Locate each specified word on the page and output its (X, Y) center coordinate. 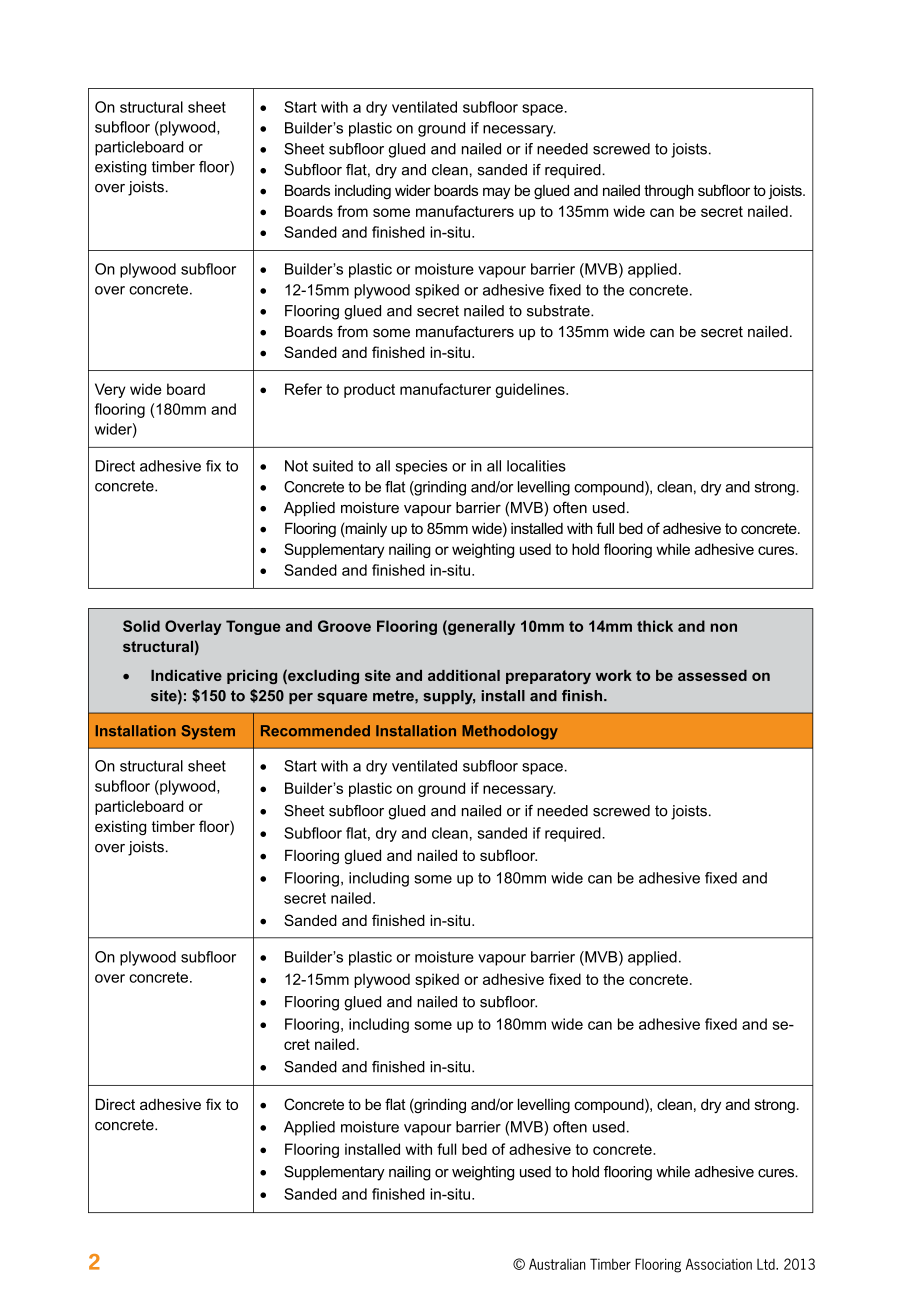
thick (655, 626)
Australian (557, 1264)
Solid (141, 626)
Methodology (510, 732)
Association (719, 1264)
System (208, 732)
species (421, 467)
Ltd (767, 1264)
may (496, 193)
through (669, 192)
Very (110, 390)
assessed (712, 675)
